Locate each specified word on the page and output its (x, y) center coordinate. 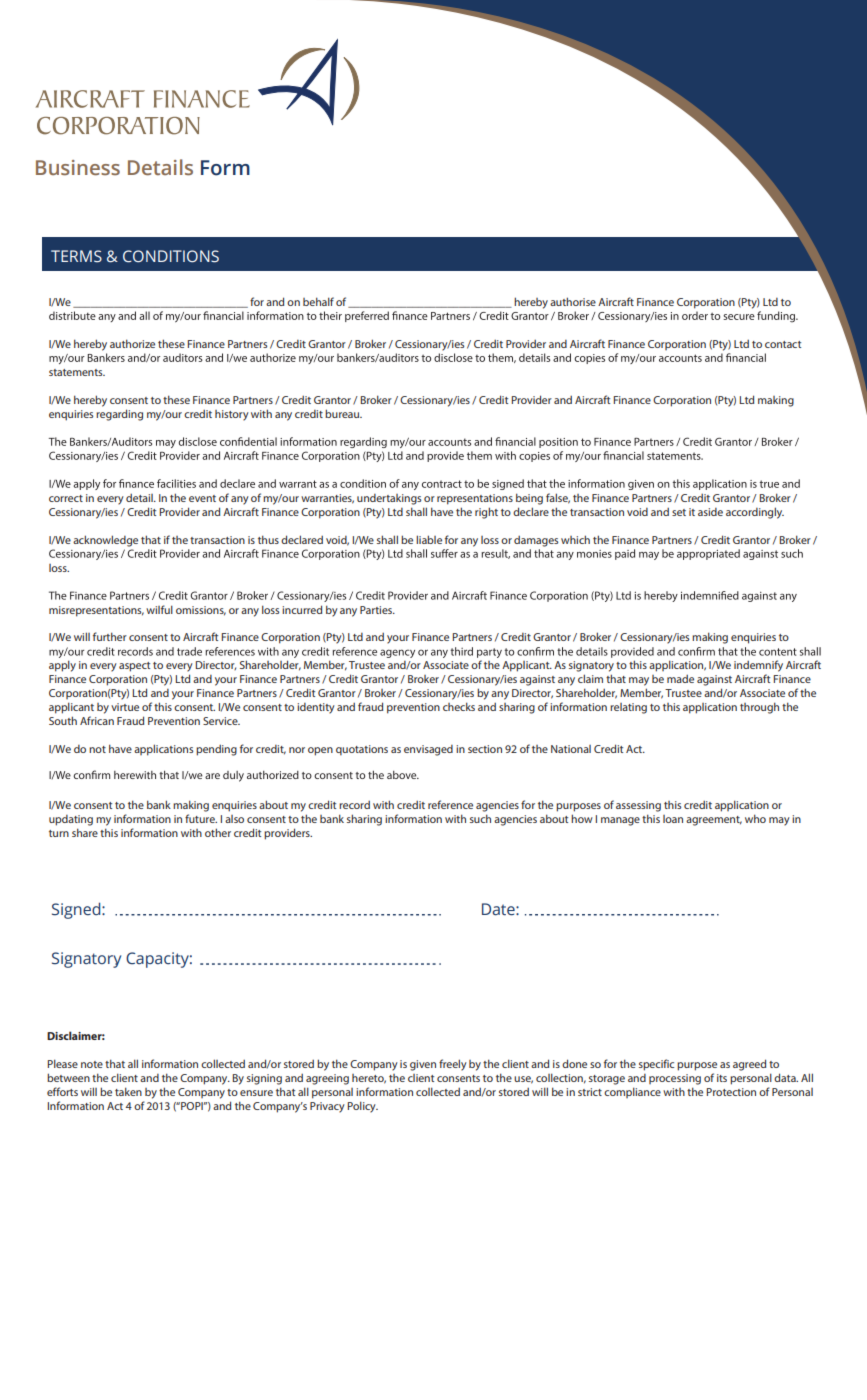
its (722, 1078)
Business (78, 168)
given (423, 1065)
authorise (573, 301)
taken (128, 1091)
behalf (318, 301)
